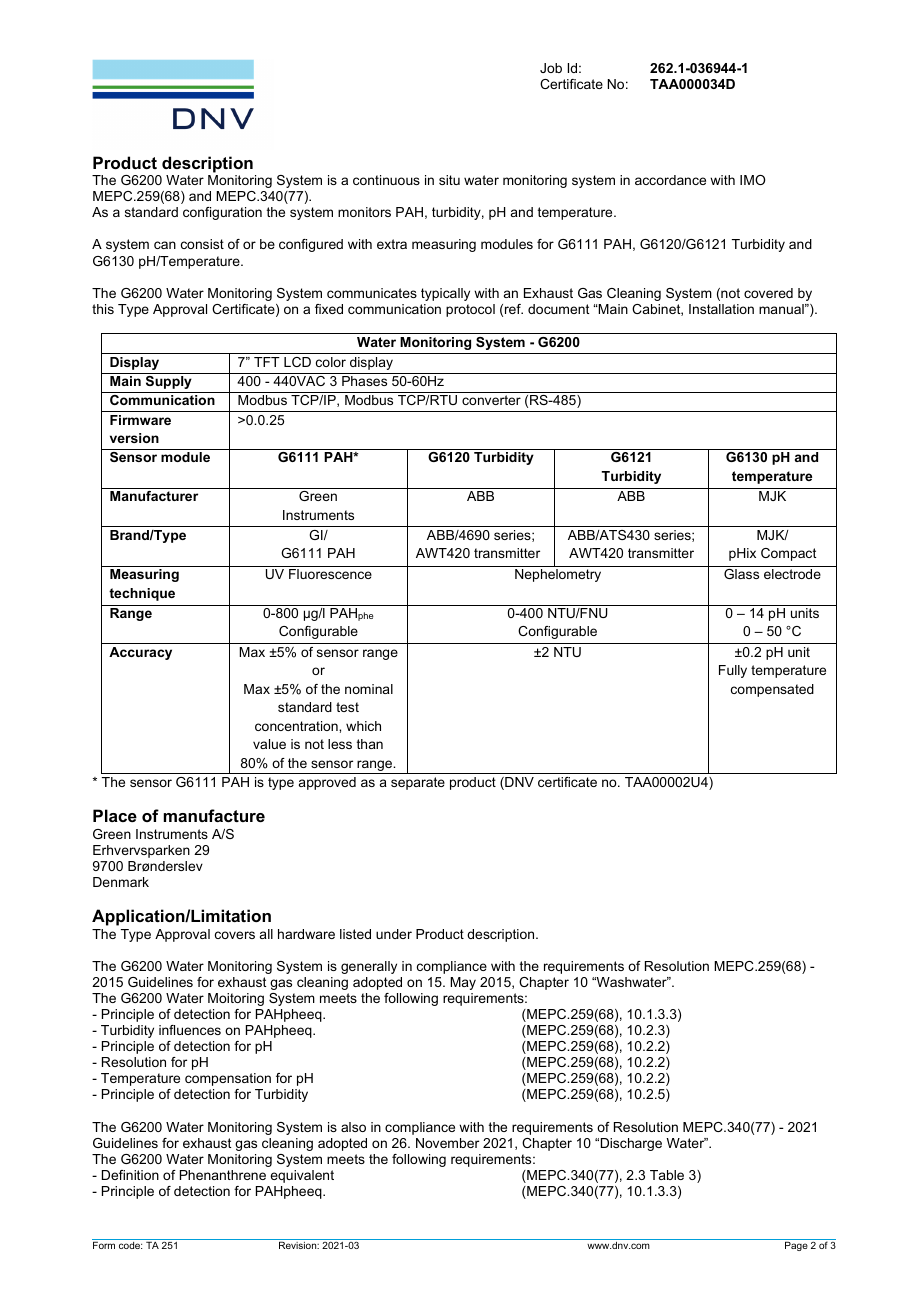 This page has width=924, height=1308. I want to click on situ, so click(449, 180).
